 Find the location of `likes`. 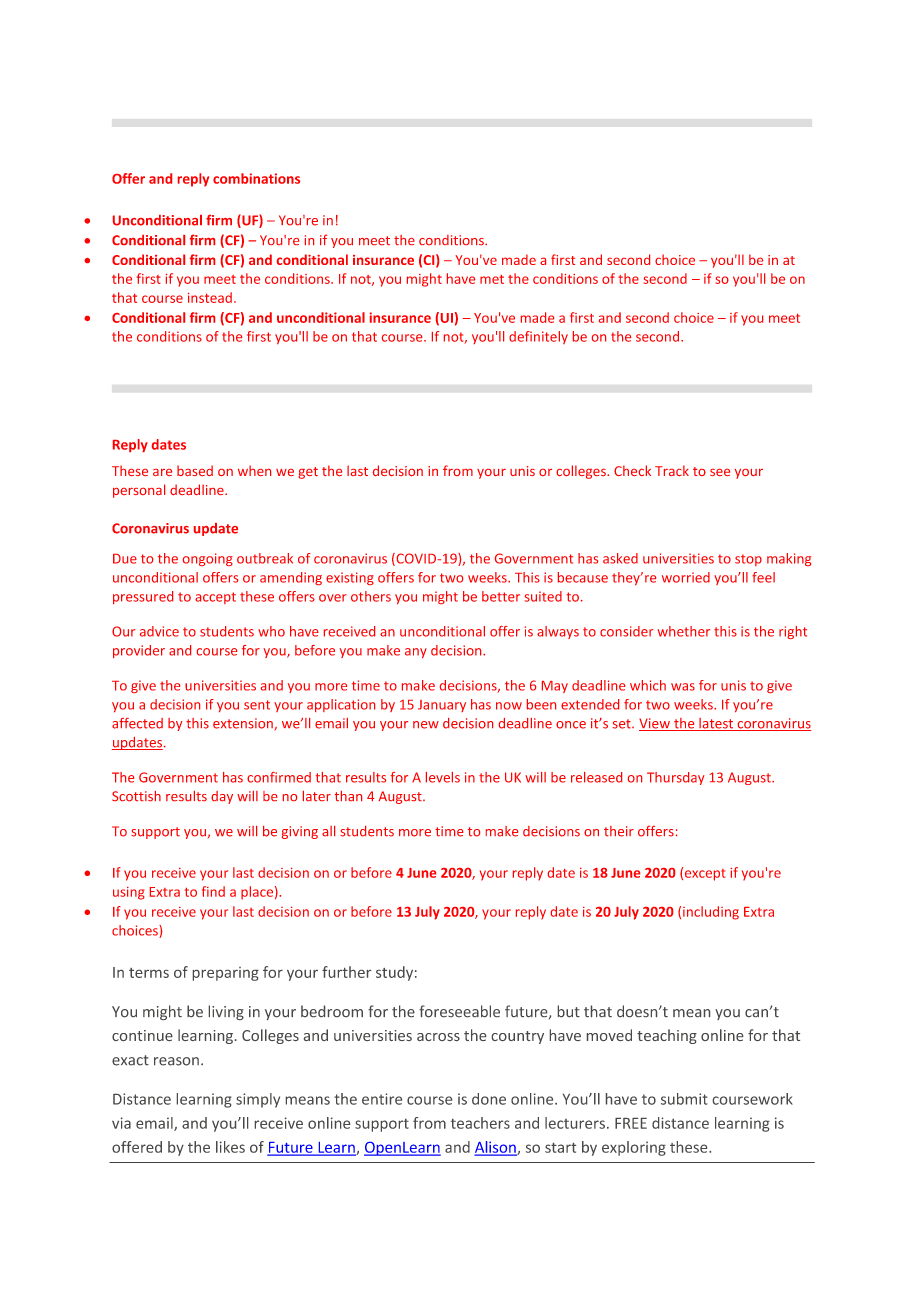

likes is located at coordinates (230, 1147).
